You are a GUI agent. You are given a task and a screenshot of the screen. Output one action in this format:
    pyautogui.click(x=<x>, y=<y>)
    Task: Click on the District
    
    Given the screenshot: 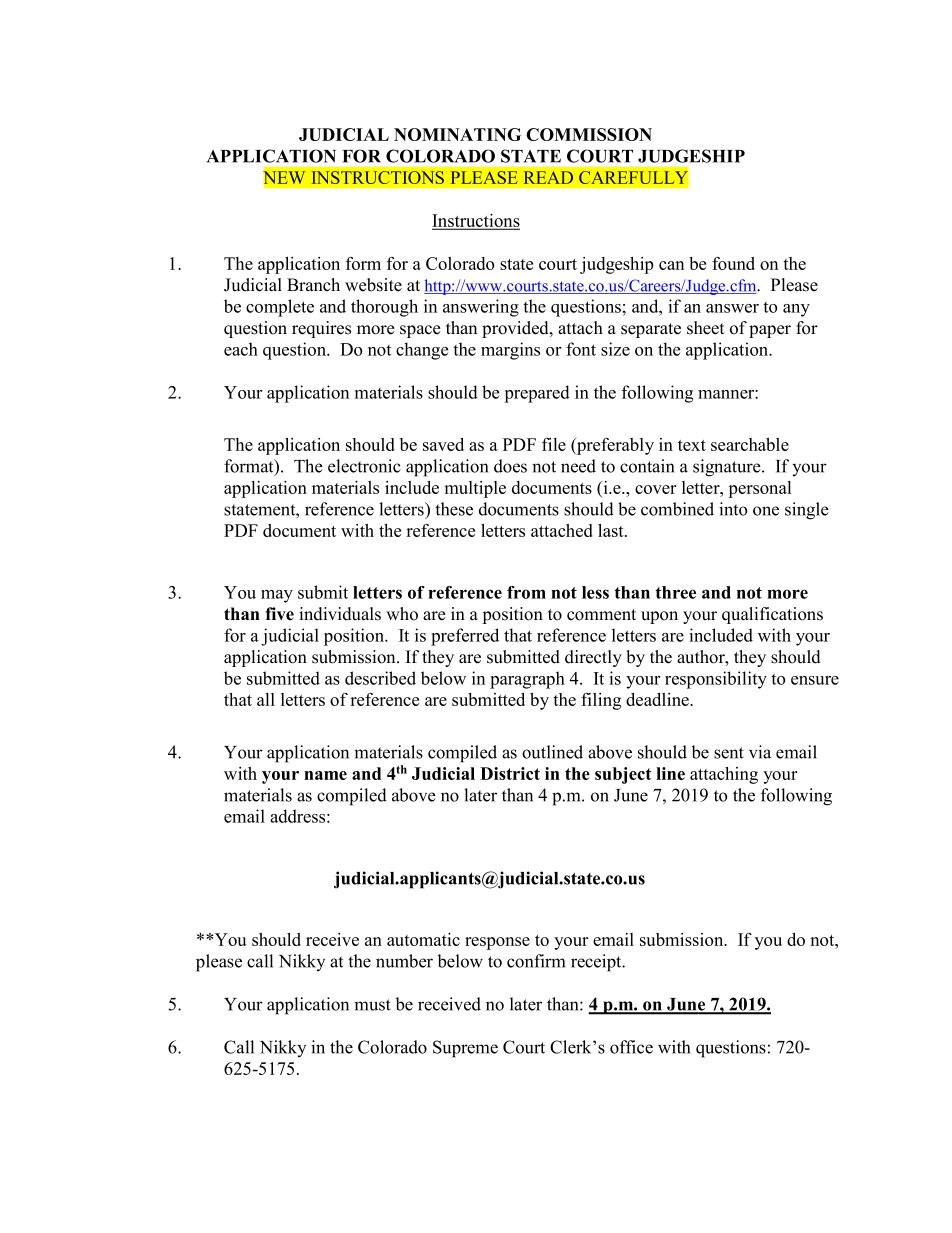 What is the action you would take?
    pyautogui.click(x=510, y=773)
